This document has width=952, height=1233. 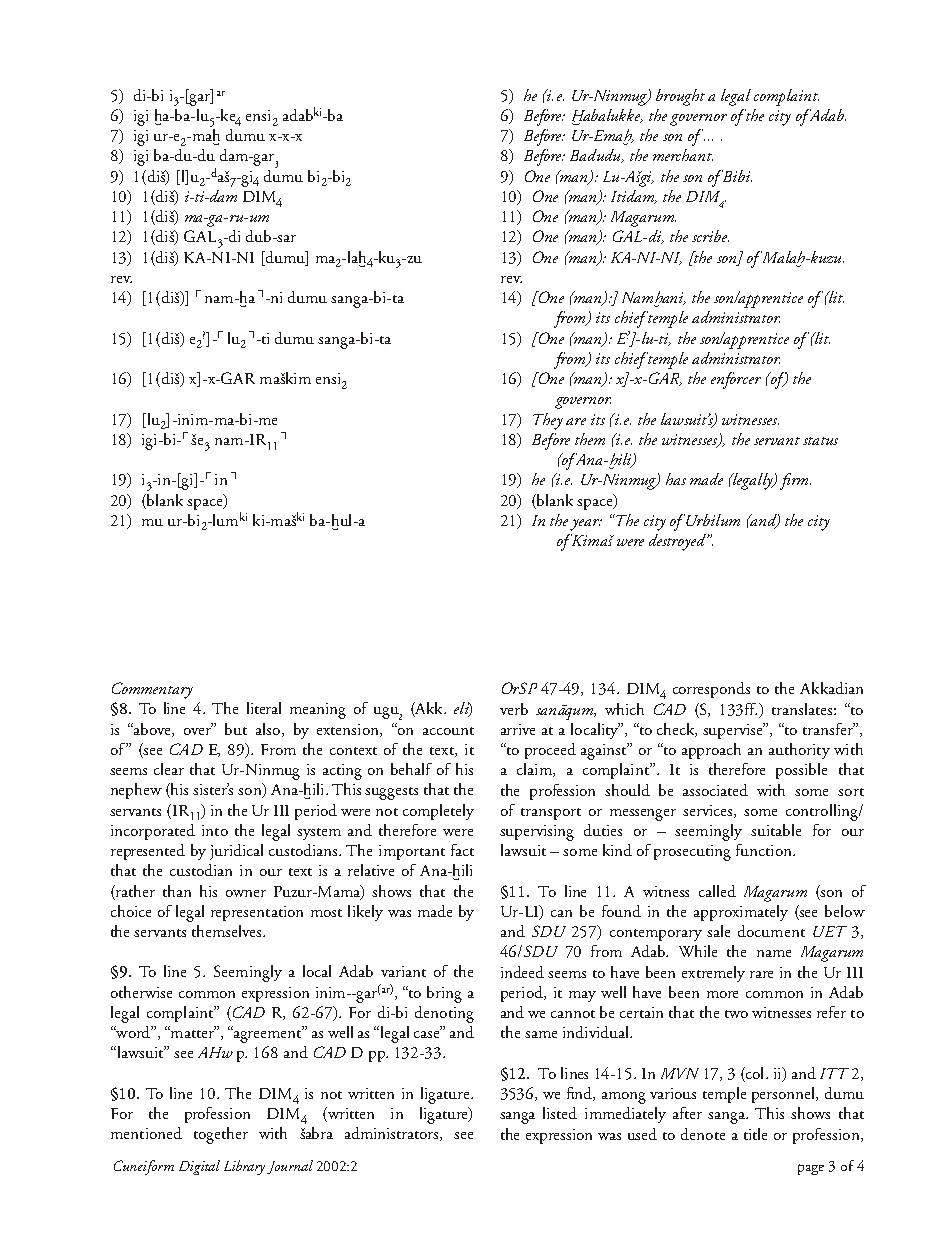 I want to click on fact, so click(x=462, y=850).
